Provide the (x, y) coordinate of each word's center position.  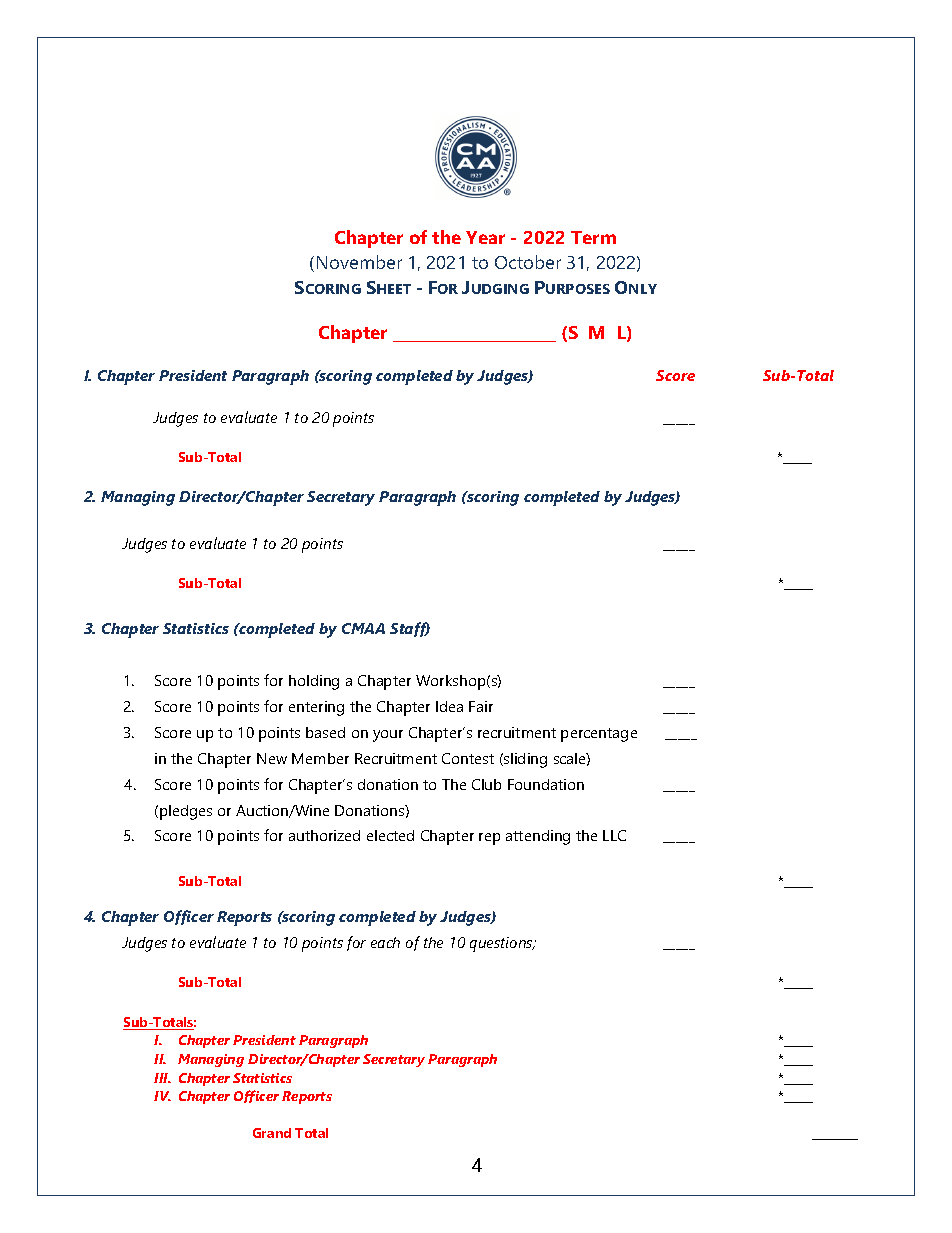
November (359, 262)
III (162, 1078)
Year (485, 237)
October (528, 262)
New (272, 758)
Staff (410, 629)
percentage (599, 735)
